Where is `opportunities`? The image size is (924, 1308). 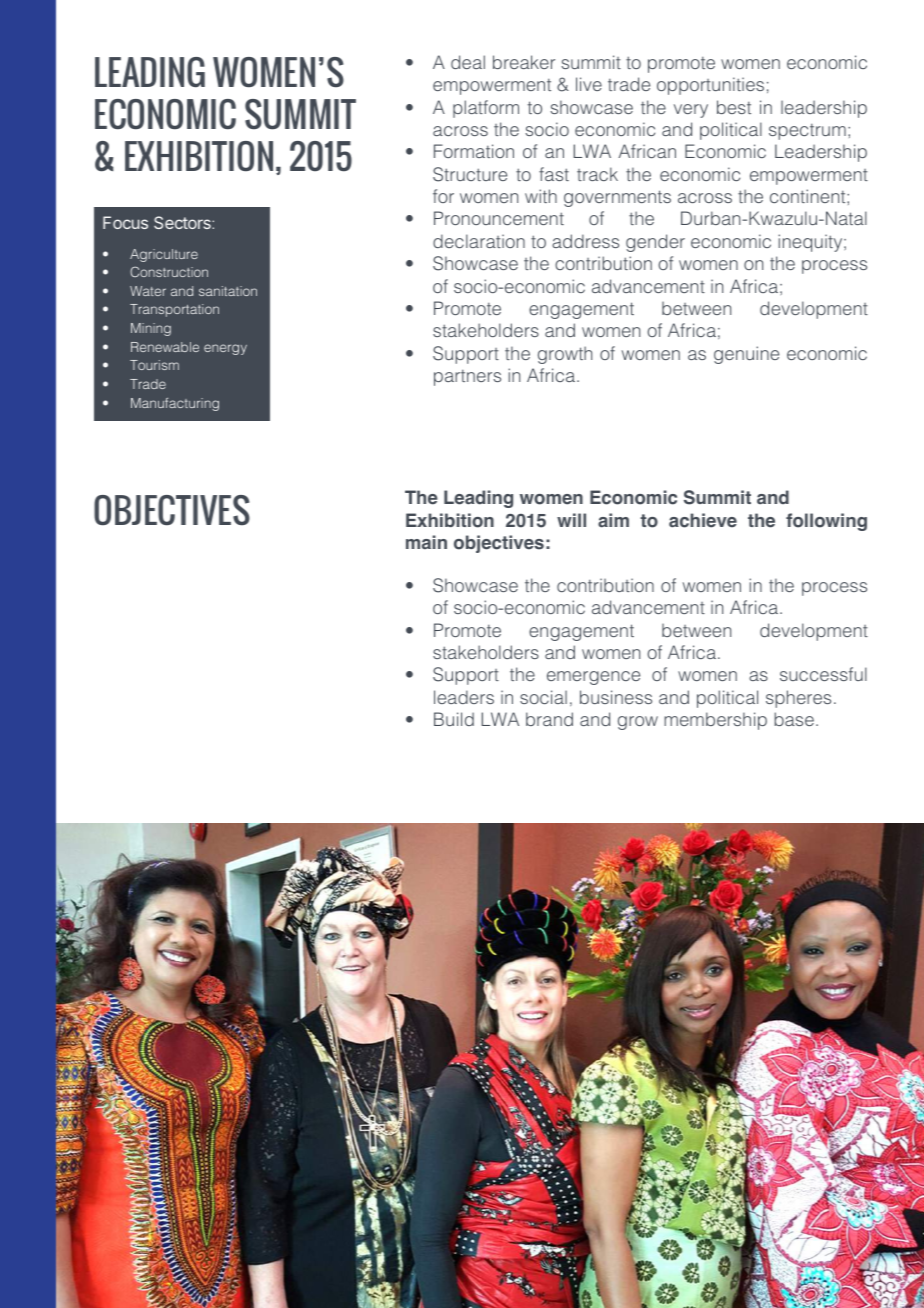 opportunities is located at coordinates (710, 86).
